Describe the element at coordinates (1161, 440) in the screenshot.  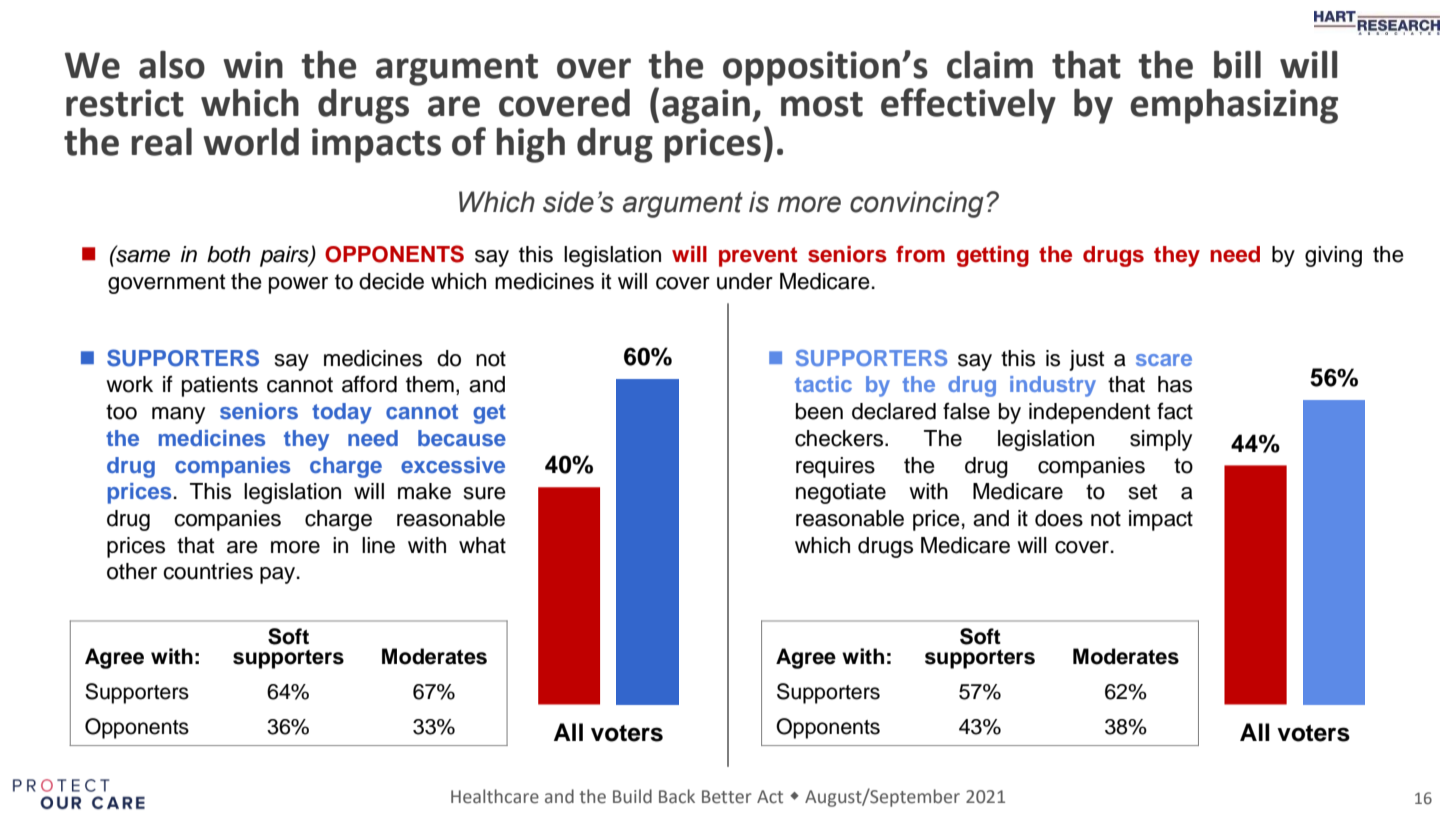
I see `simply` at that location.
